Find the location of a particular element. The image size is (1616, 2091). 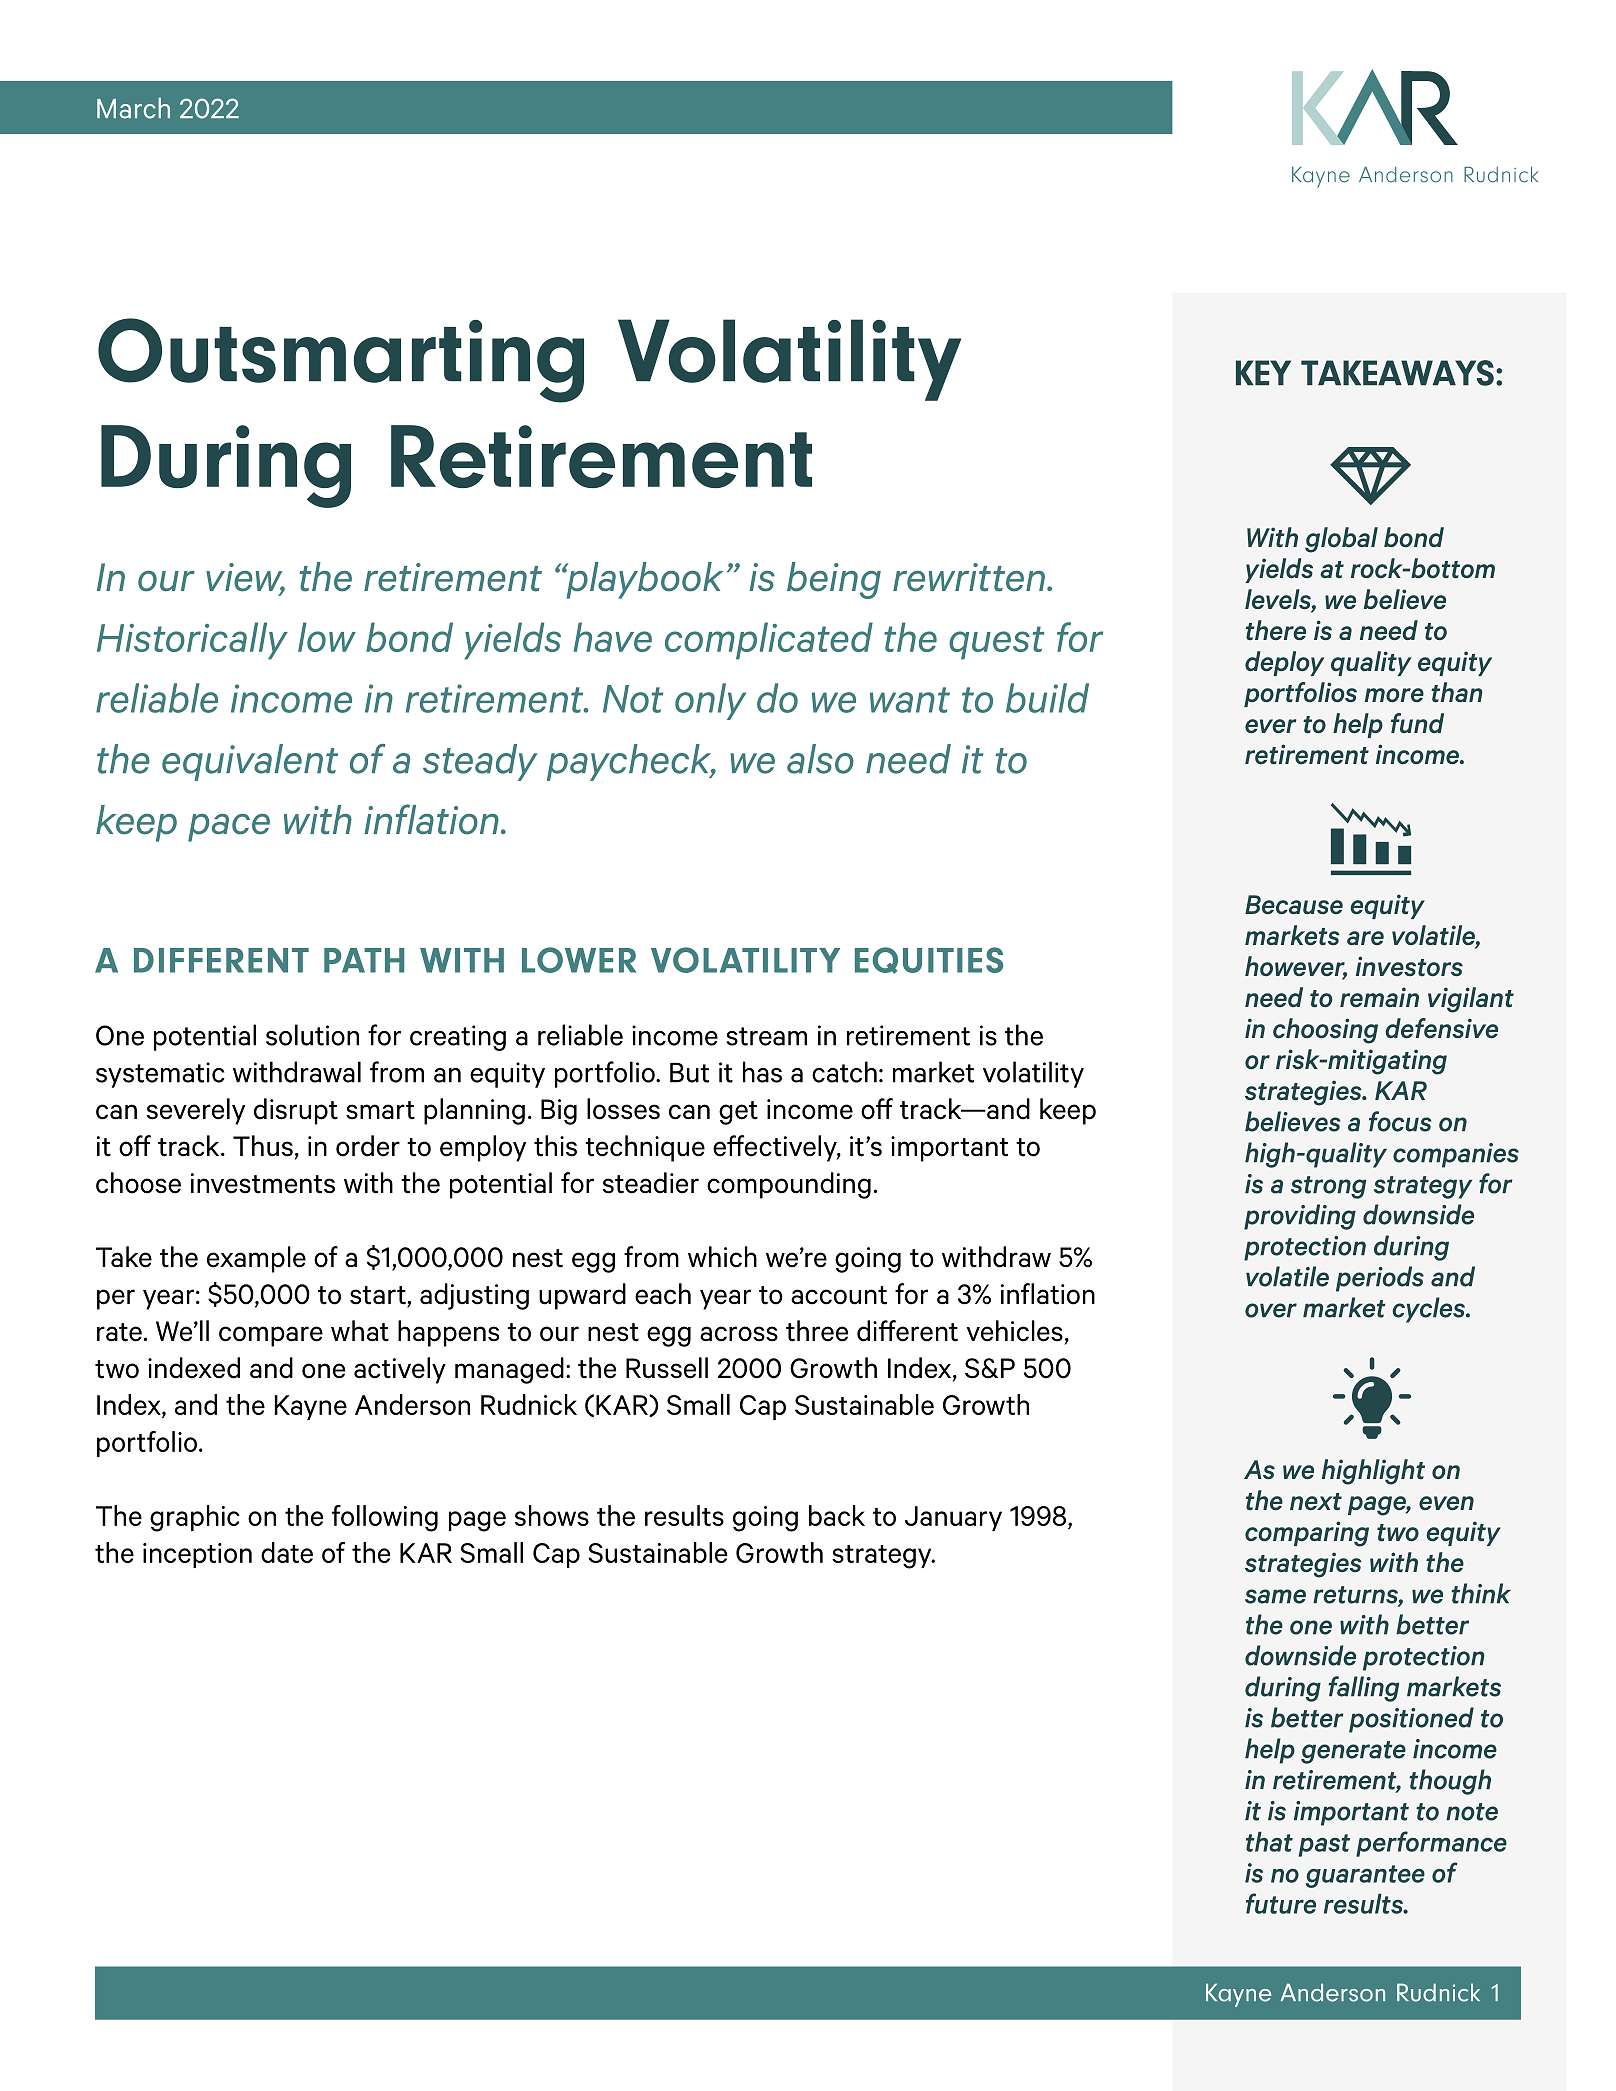

over is located at coordinates (1271, 1310).
